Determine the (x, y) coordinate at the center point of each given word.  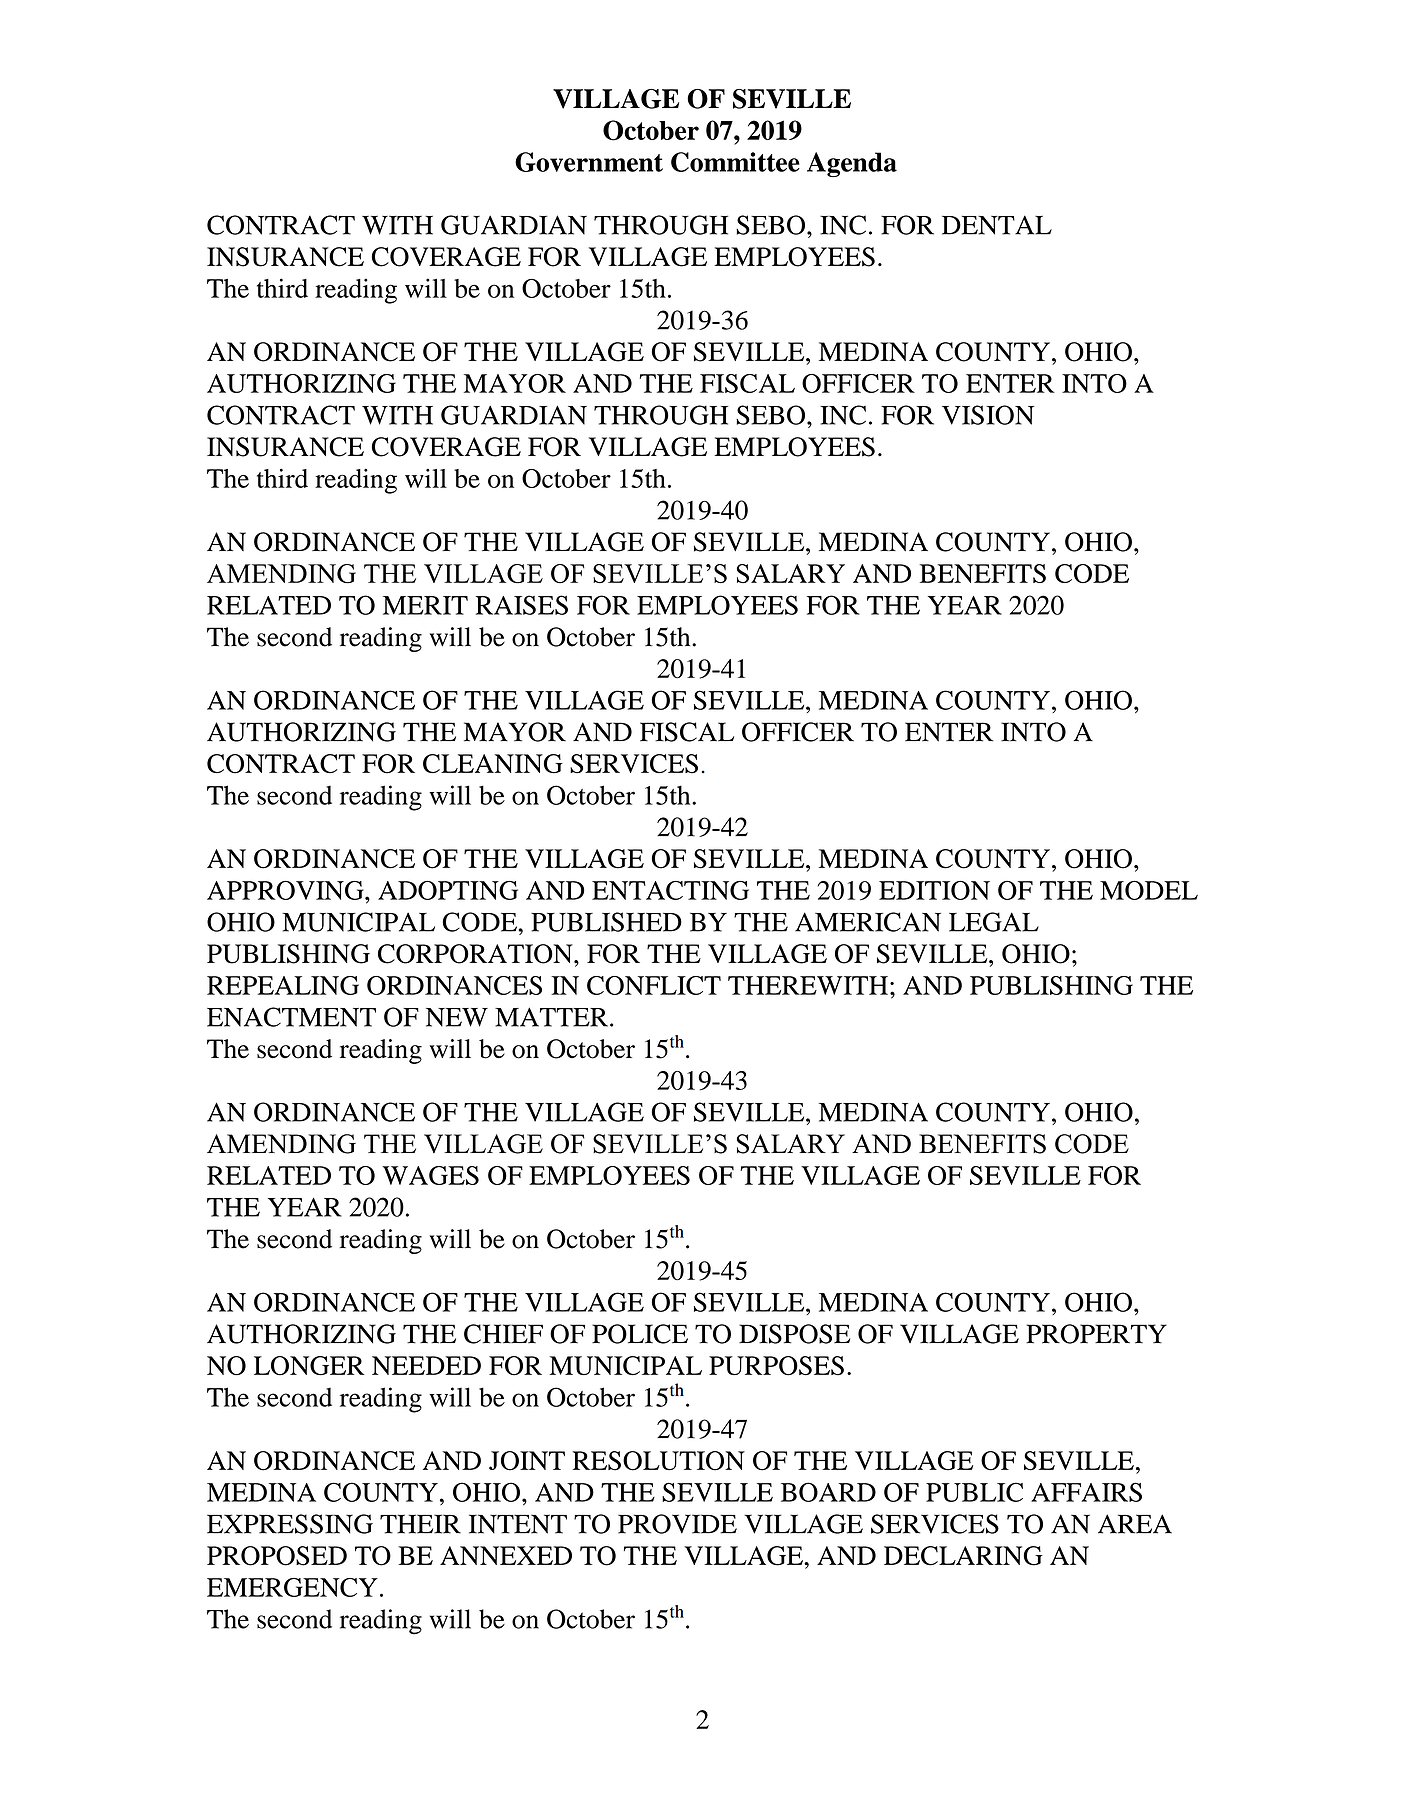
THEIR (420, 1524)
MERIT (425, 605)
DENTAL (997, 225)
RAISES (521, 605)
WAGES (430, 1175)
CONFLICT (654, 985)
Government (589, 162)
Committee (735, 162)
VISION (988, 415)
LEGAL (994, 922)
